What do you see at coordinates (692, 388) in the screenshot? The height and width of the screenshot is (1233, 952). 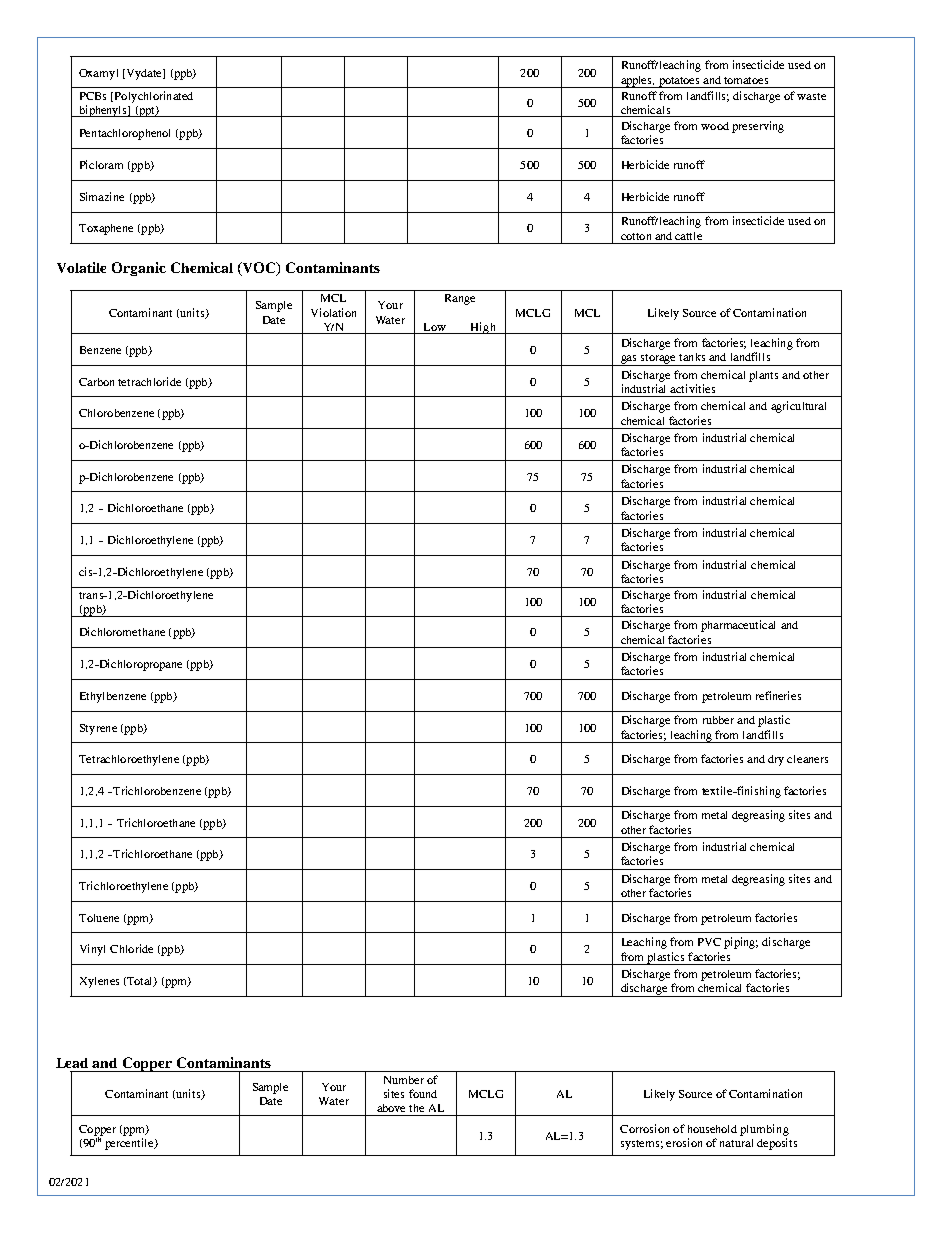 I see `activities` at bounding box center [692, 388].
